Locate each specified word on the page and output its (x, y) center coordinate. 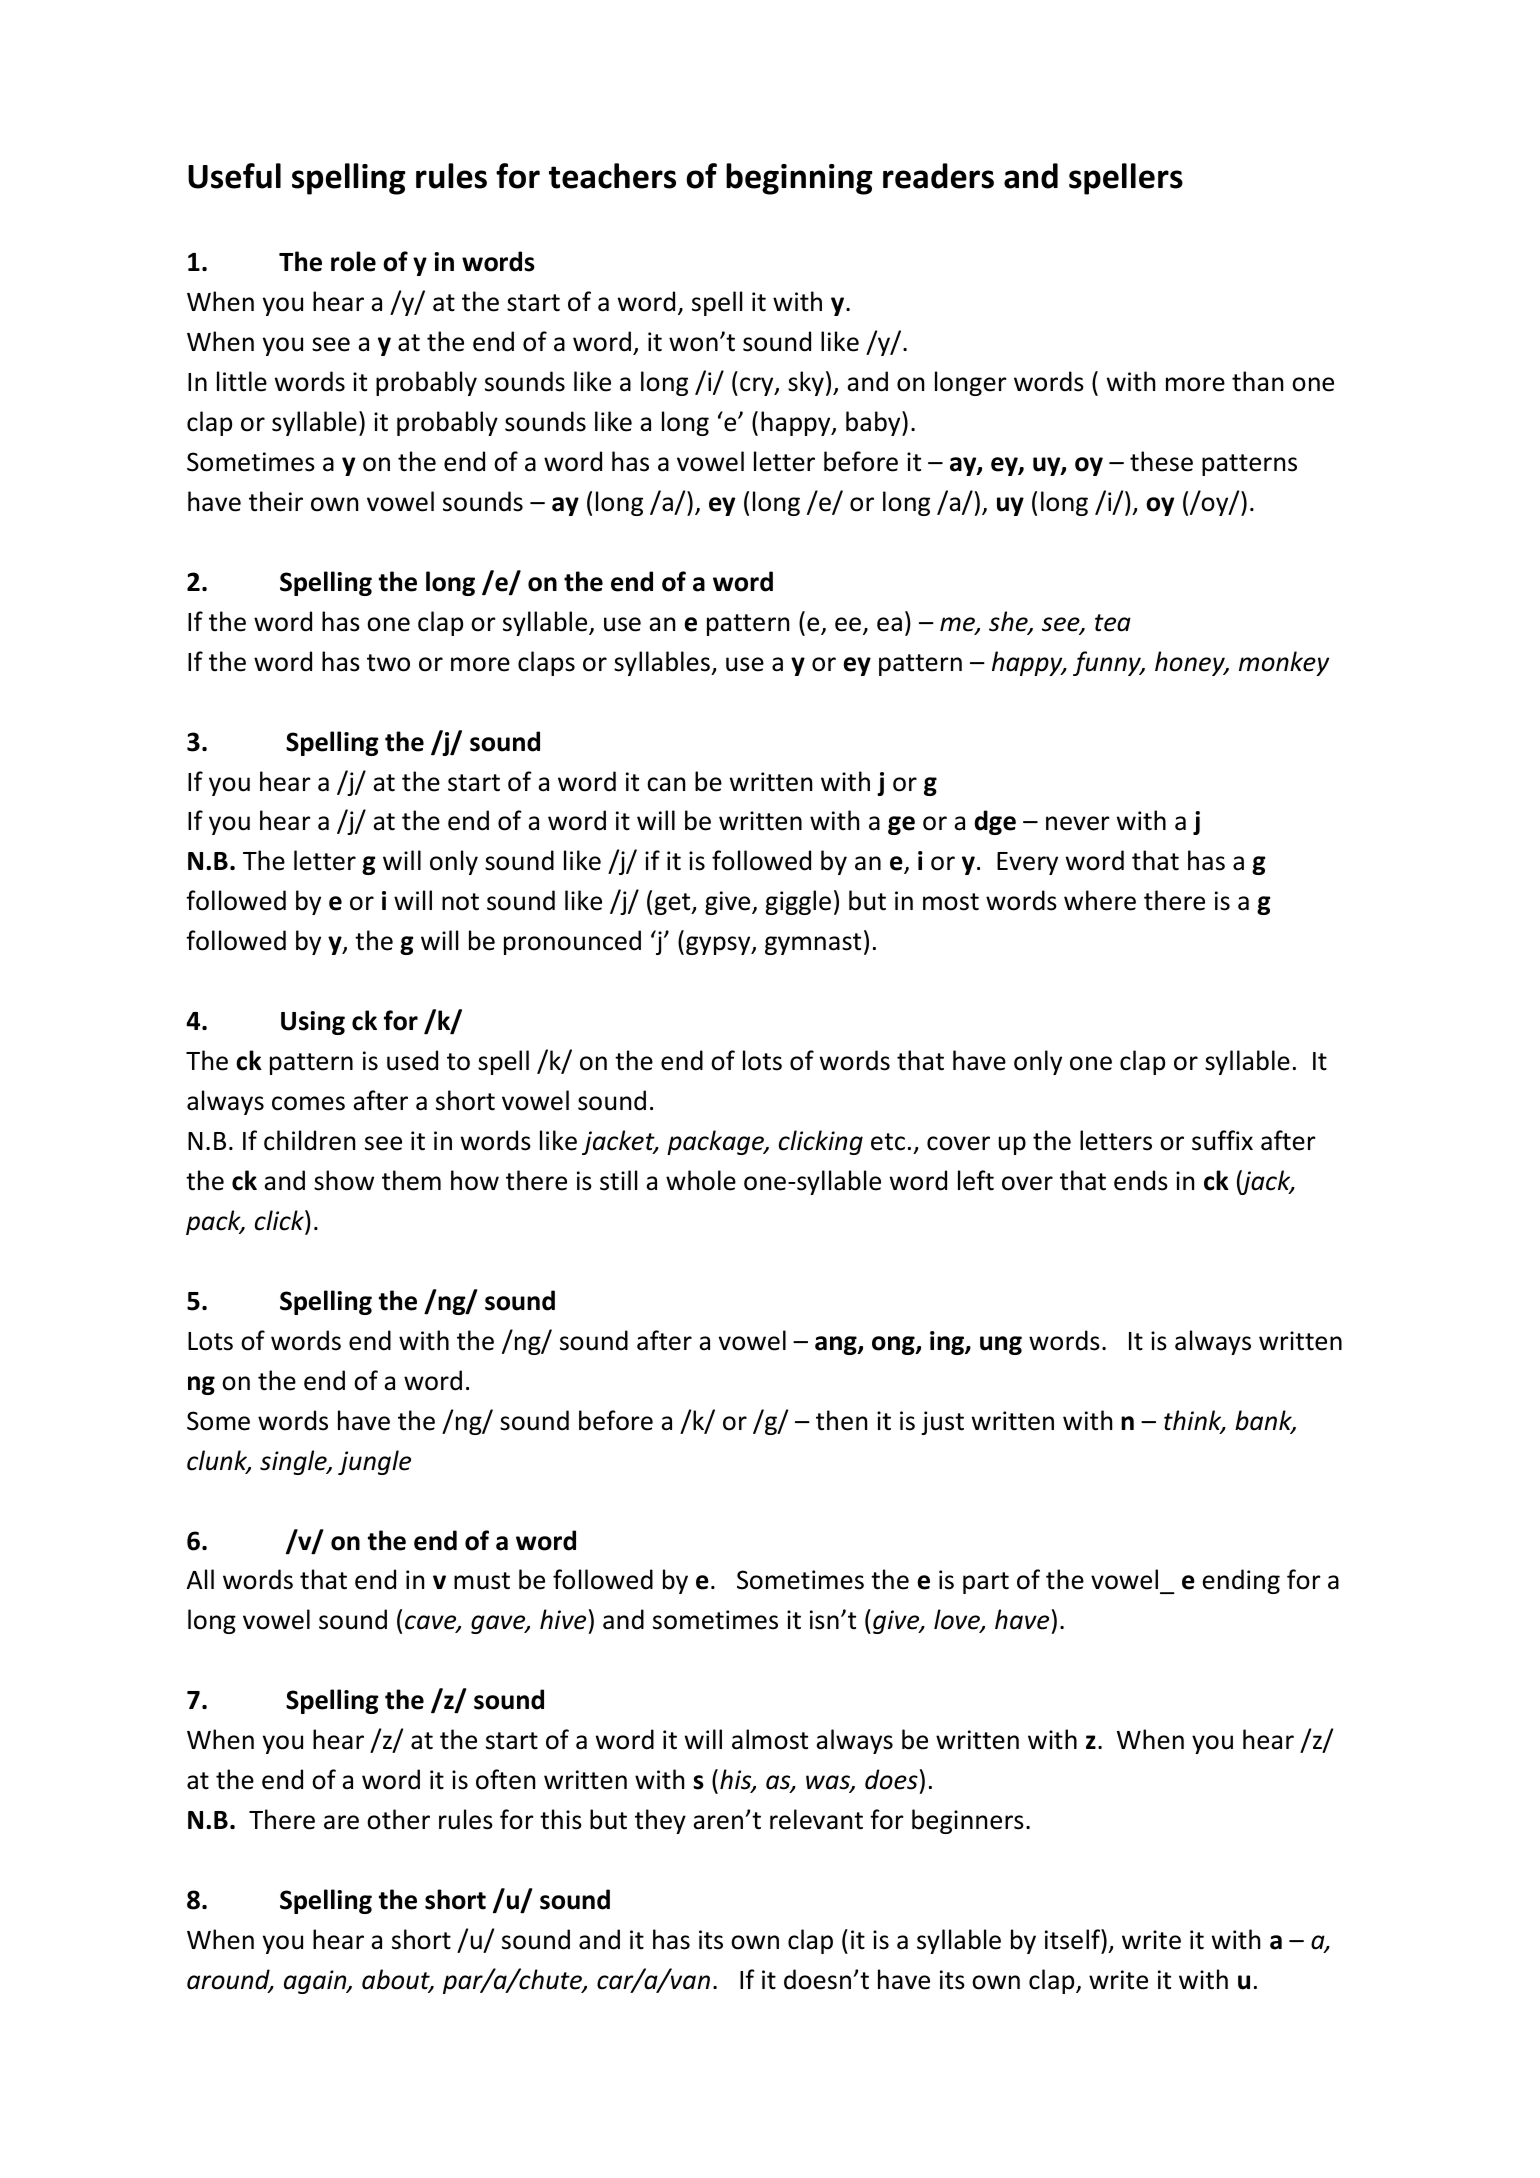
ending (1241, 1581)
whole (701, 1180)
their (276, 501)
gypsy (719, 945)
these (1161, 461)
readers (938, 176)
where (1100, 900)
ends (1141, 1180)
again (316, 1982)
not (460, 902)
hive (563, 1619)
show (344, 1180)
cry (758, 386)
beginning (799, 179)
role (353, 261)
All (200, 1579)
